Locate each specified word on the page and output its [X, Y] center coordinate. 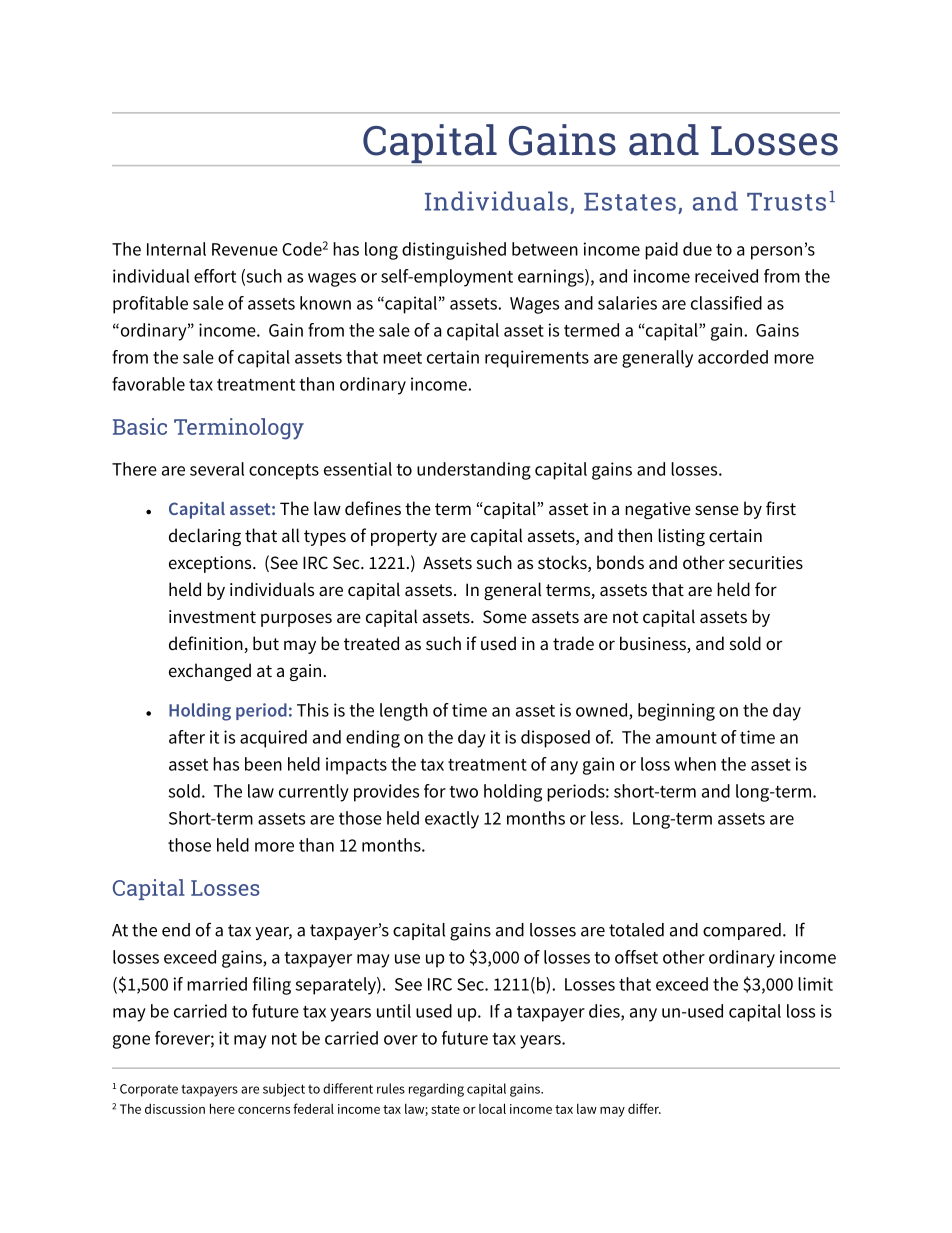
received [726, 276]
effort [215, 276]
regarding [436, 1090]
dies [605, 1012]
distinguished [454, 251]
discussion [175, 1108]
